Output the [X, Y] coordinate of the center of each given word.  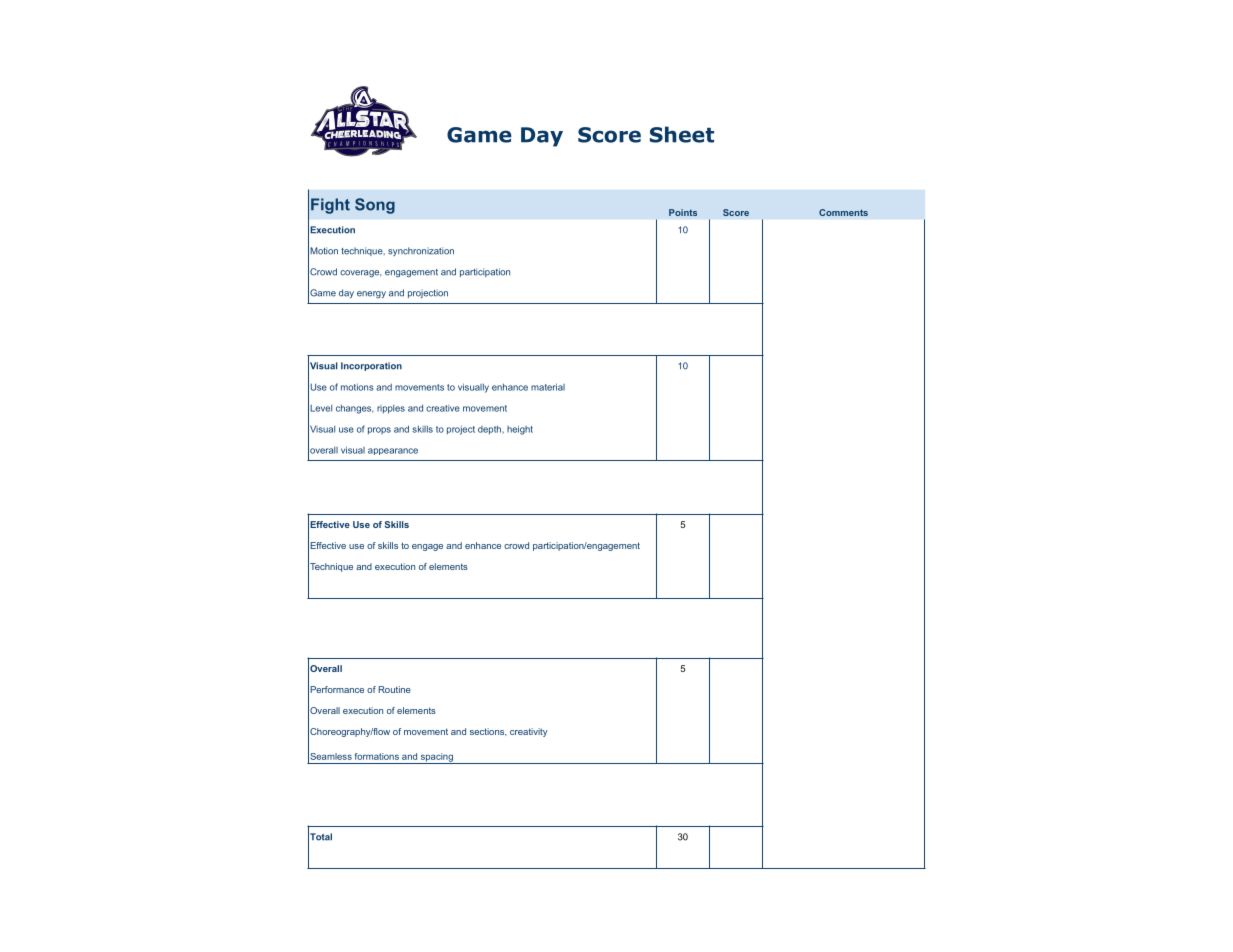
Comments [843, 212]
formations [377, 756]
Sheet [682, 134]
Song [375, 206]
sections [488, 732]
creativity [529, 732]
